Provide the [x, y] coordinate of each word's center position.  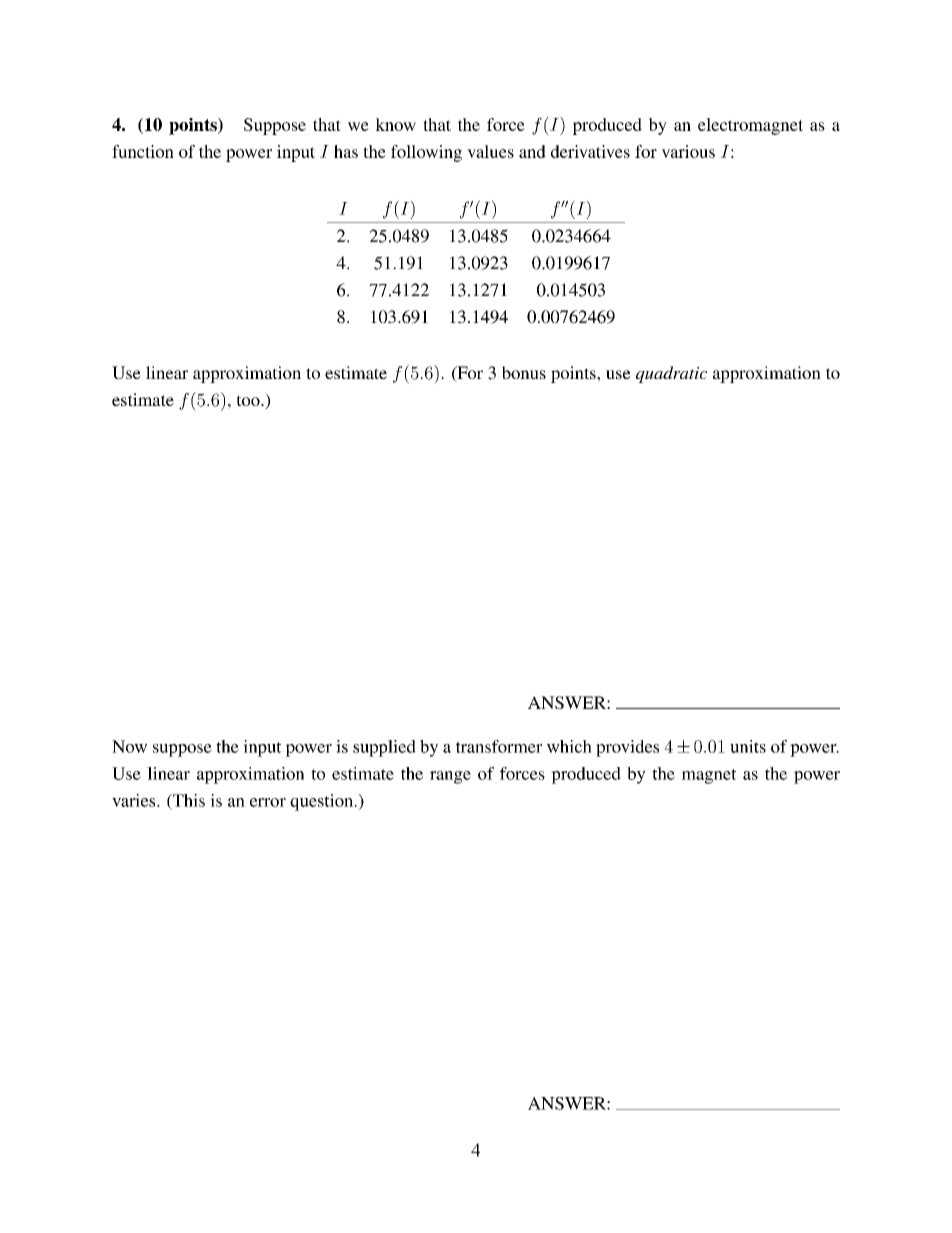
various [688, 151]
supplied [384, 748]
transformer [499, 746]
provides [627, 748]
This [187, 801]
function [143, 151]
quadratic [671, 374]
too [249, 400]
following [426, 153]
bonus [524, 372]
